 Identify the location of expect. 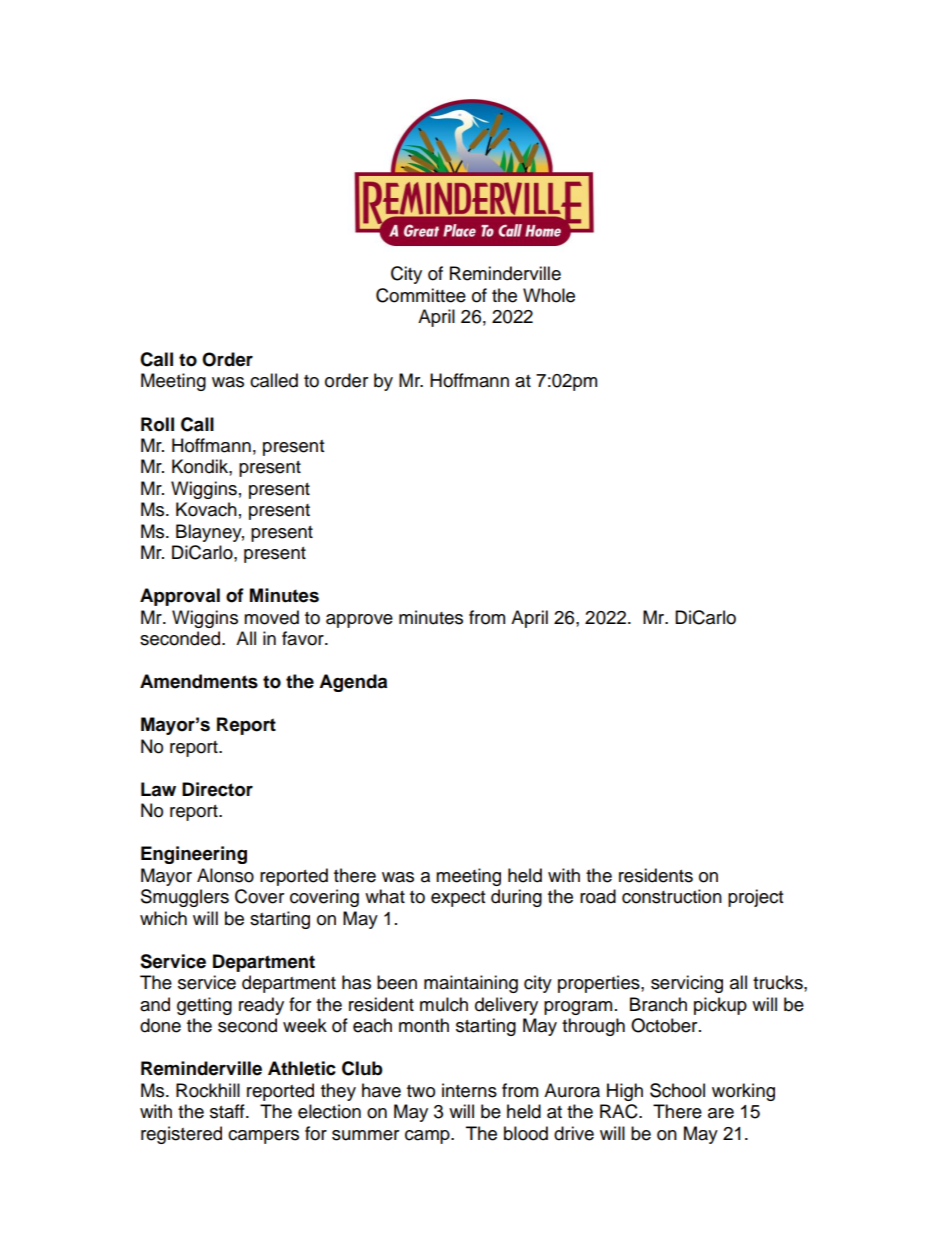
(458, 899).
